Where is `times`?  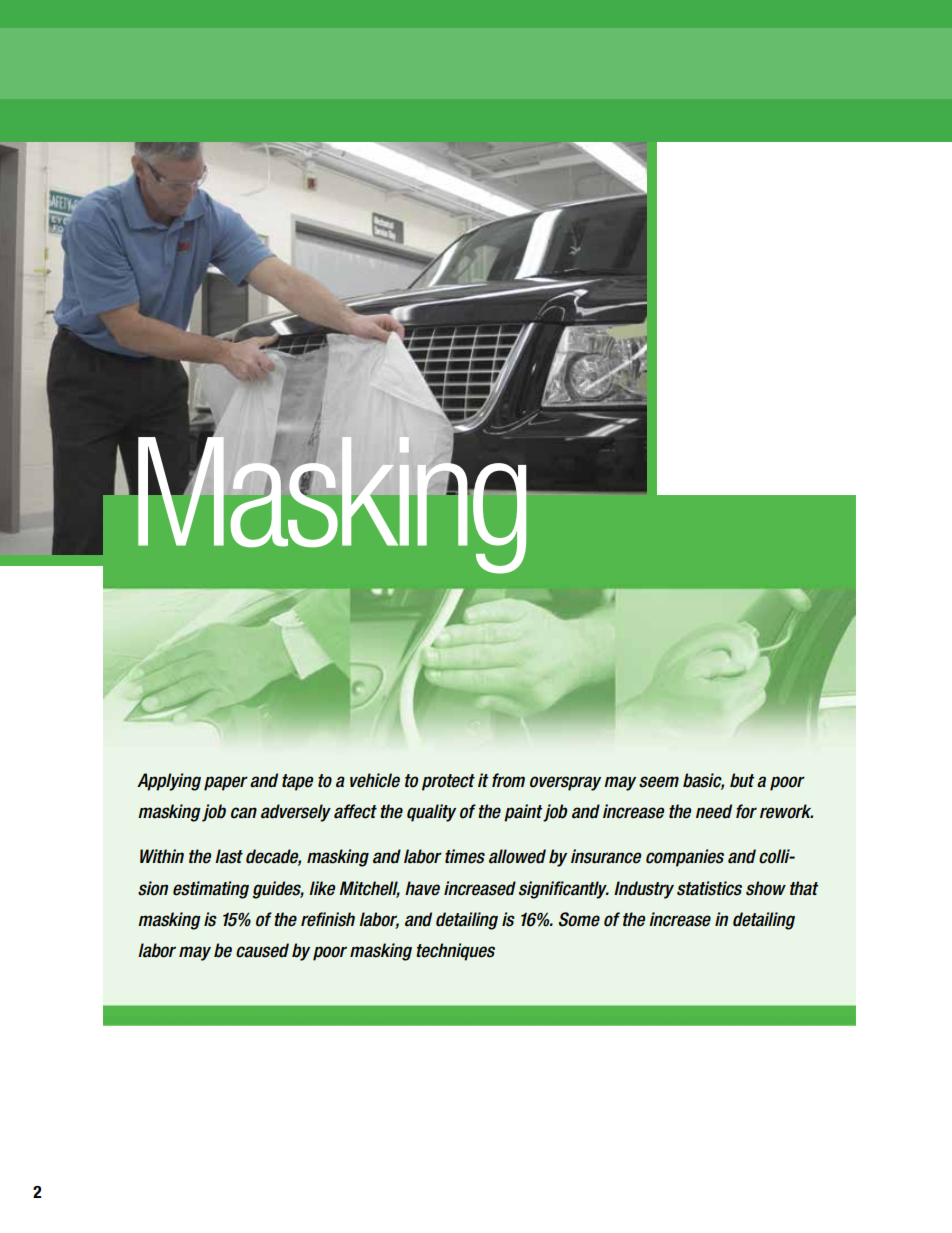 times is located at coordinates (465, 856).
